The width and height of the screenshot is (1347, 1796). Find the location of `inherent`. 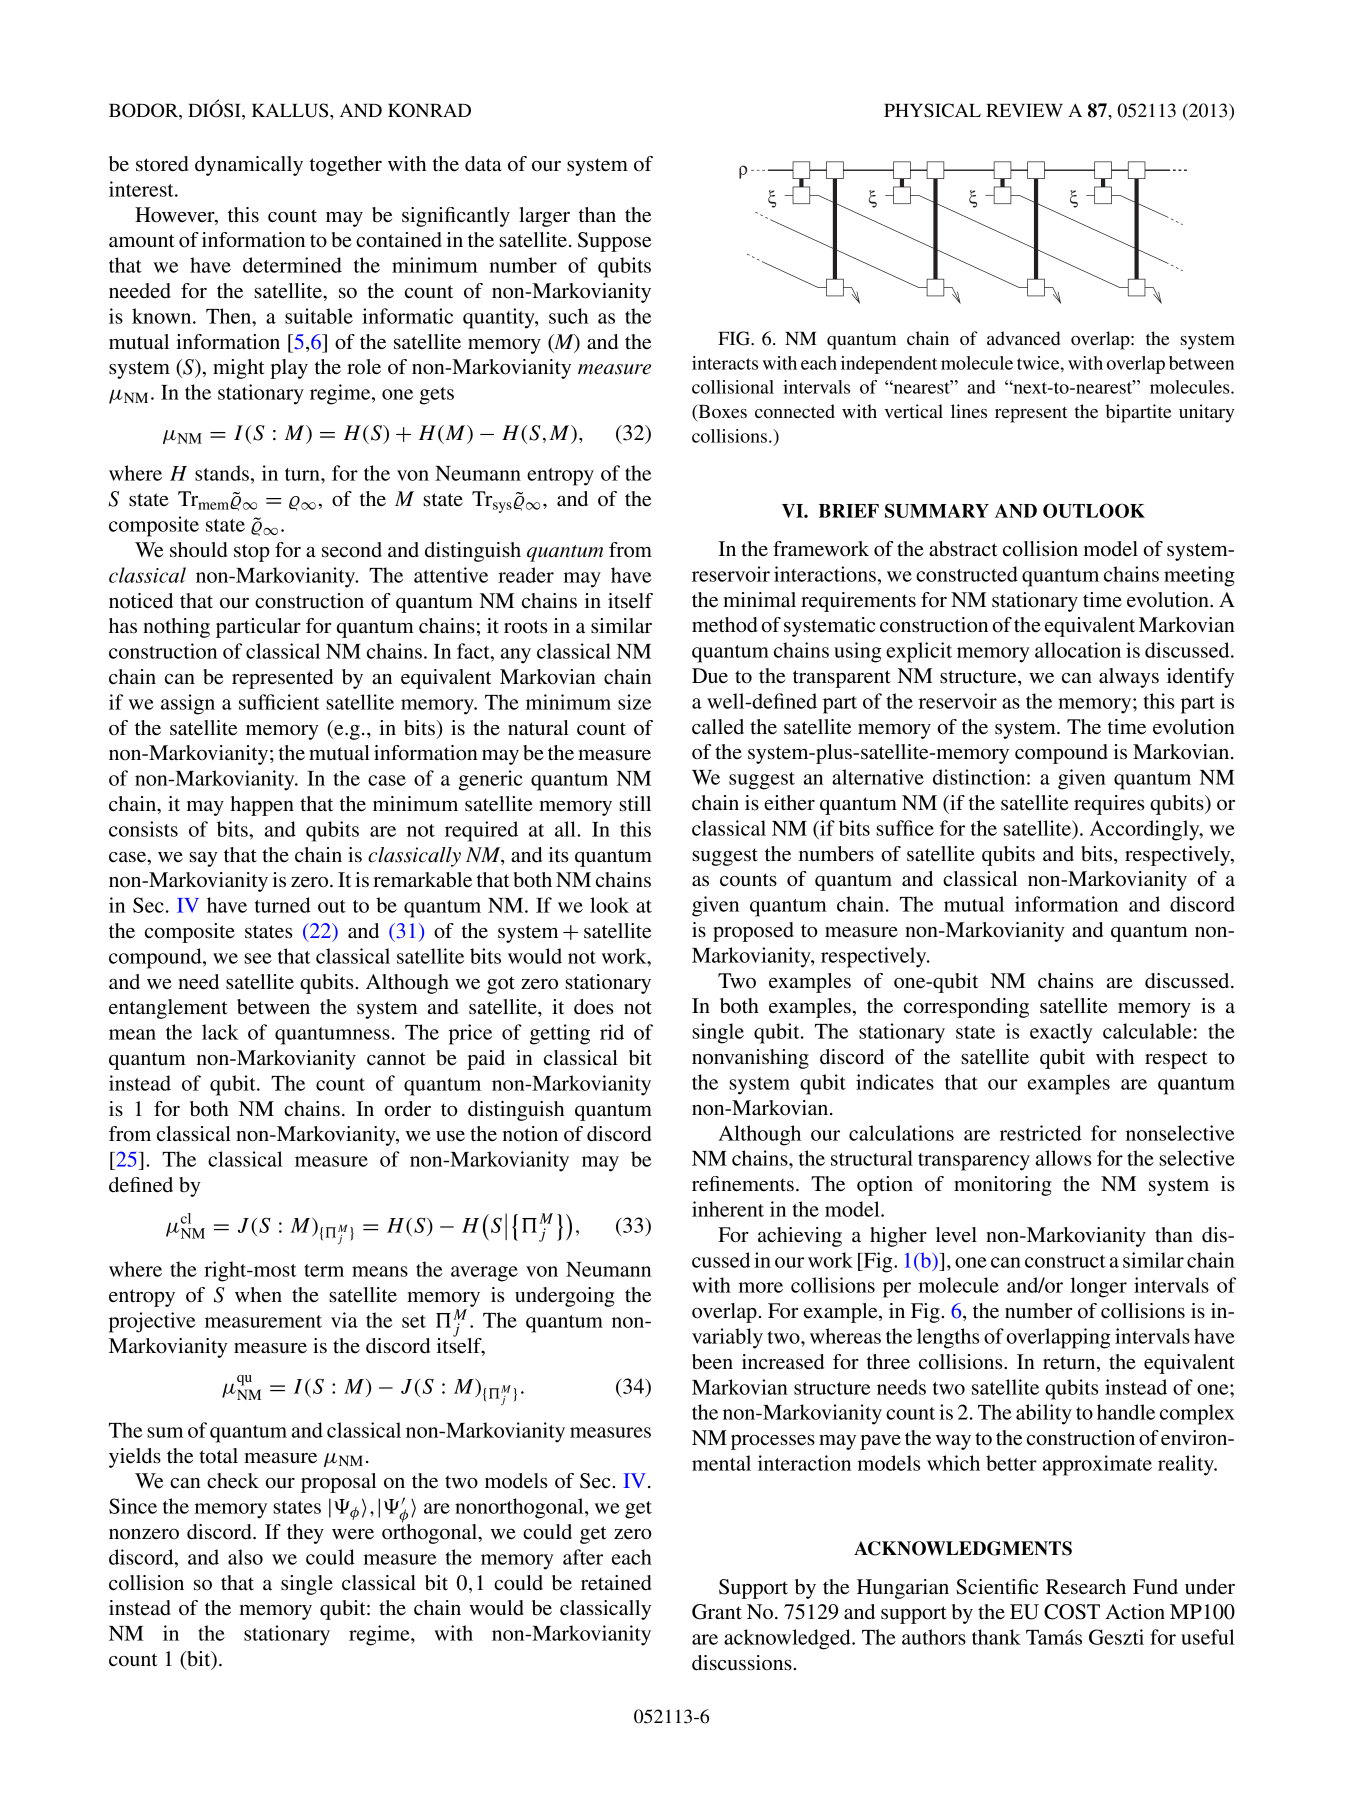

inherent is located at coordinates (728, 1209).
